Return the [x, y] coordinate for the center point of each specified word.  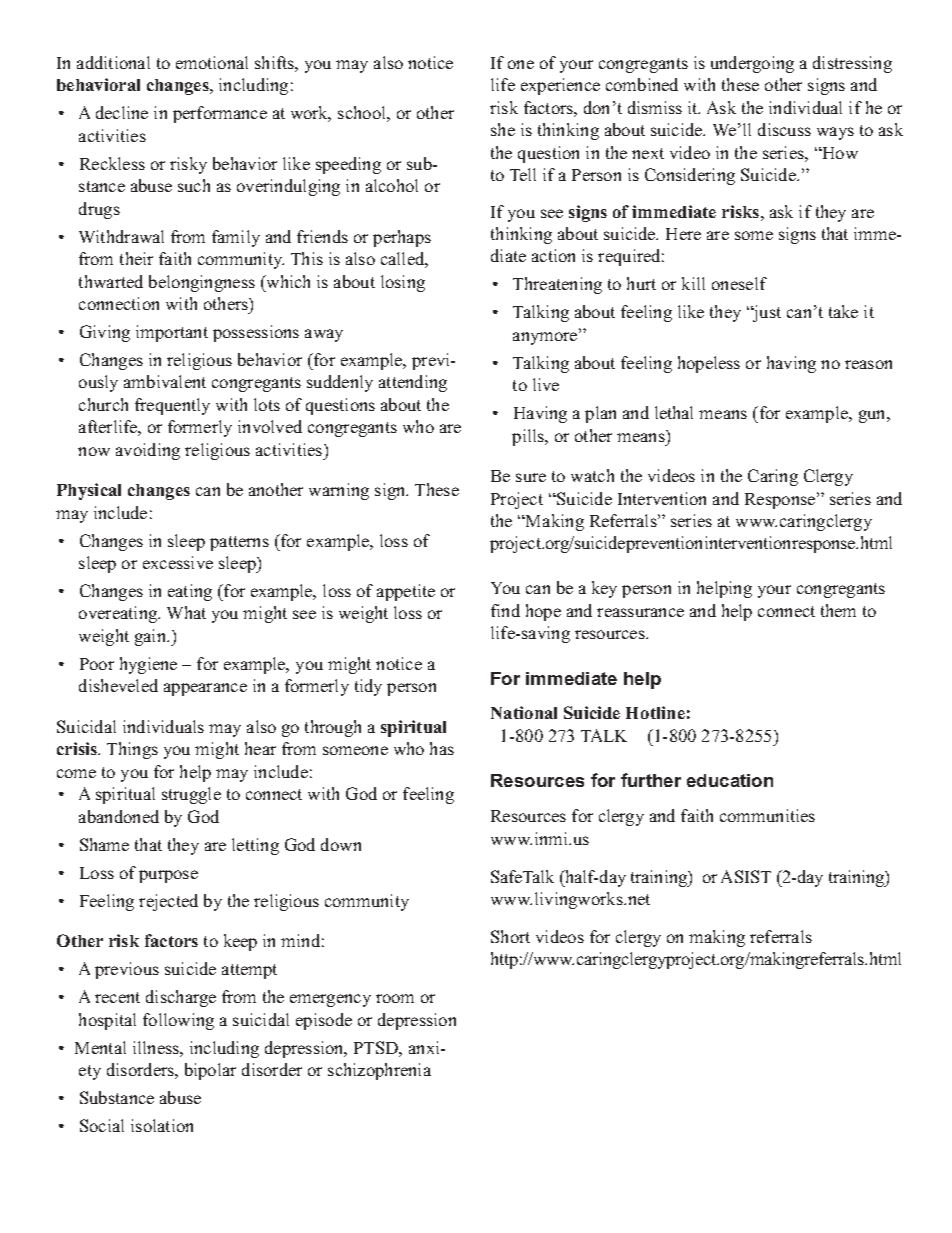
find [505, 610]
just [766, 313]
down [341, 844]
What [186, 612]
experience [560, 86]
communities [767, 815]
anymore [546, 338]
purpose [168, 876]
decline [122, 112]
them [838, 610]
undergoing [752, 64]
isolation [162, 1125]
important [172, 333]
